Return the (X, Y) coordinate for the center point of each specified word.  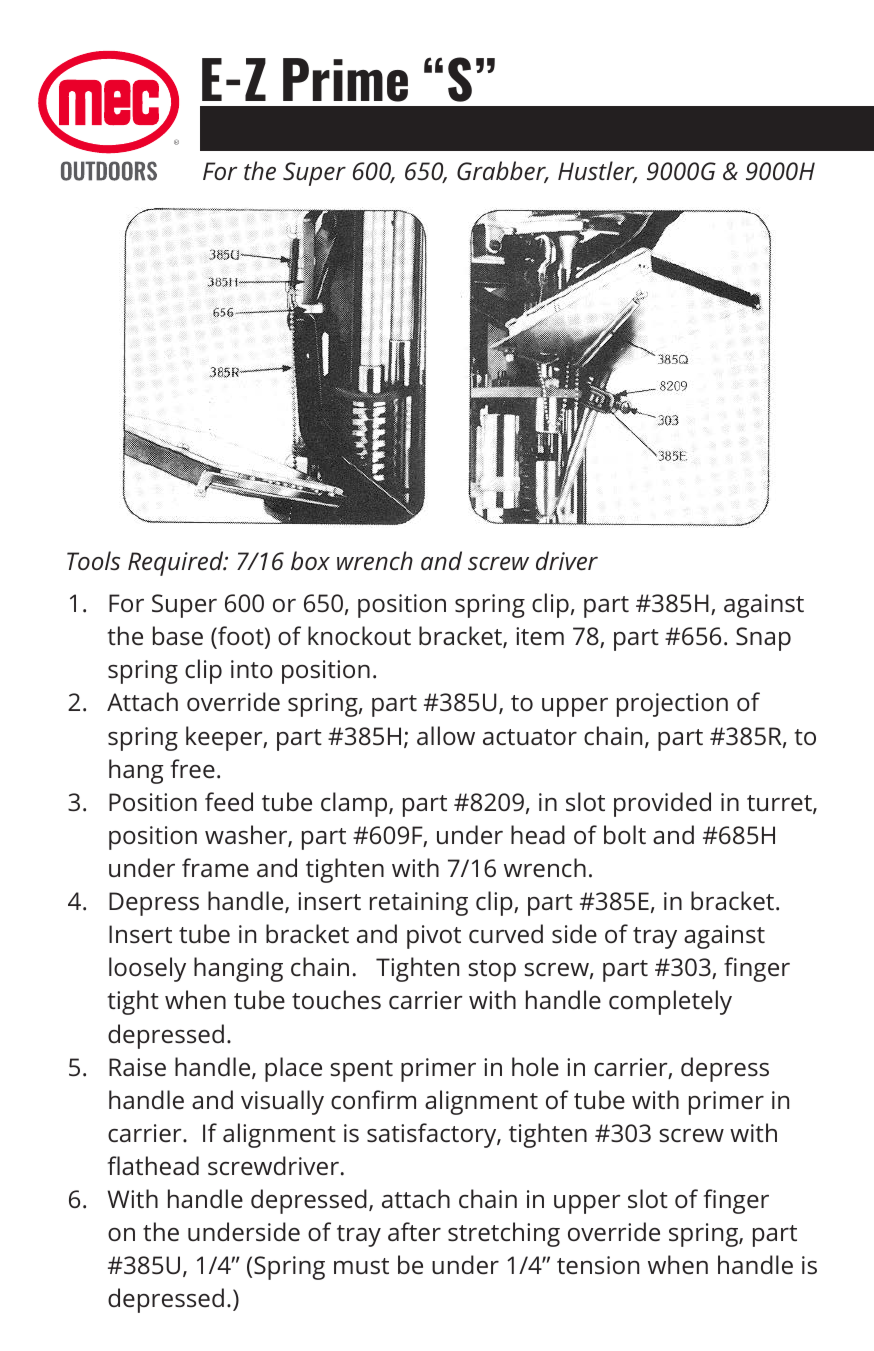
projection (672, 705)
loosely (147, 969)
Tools (93, 560)
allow (446, 735)
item (540, 636)
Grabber (502, 172)
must (361, 1266)
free (193, 768)
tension (598, 1265)
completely (670, 1002)
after (414, 1231)
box (310, 560)
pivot (434, 937)
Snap (763, 639)
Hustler (597, 172)
